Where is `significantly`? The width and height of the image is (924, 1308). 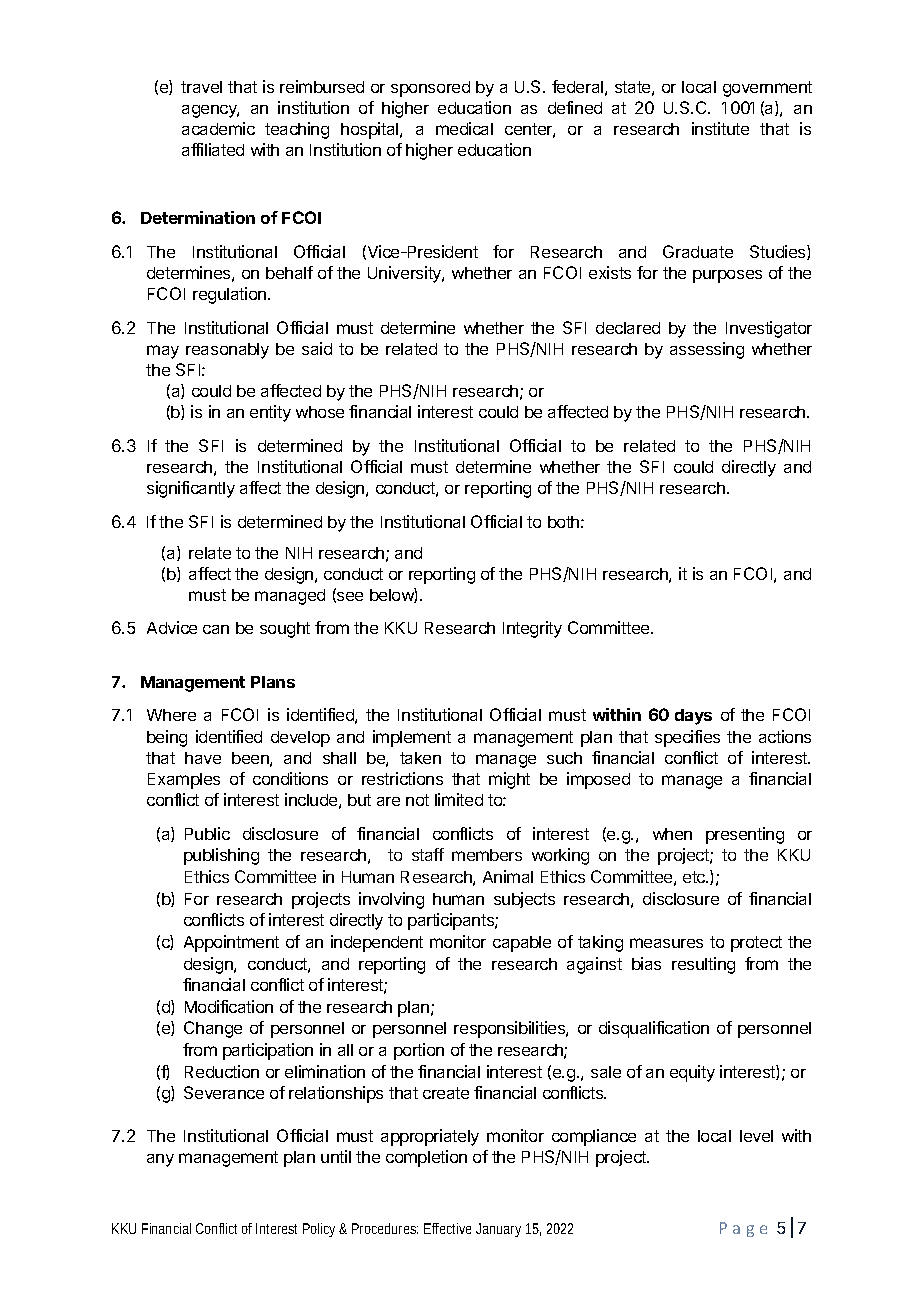
significantly is located at coordinates (191, 489).
